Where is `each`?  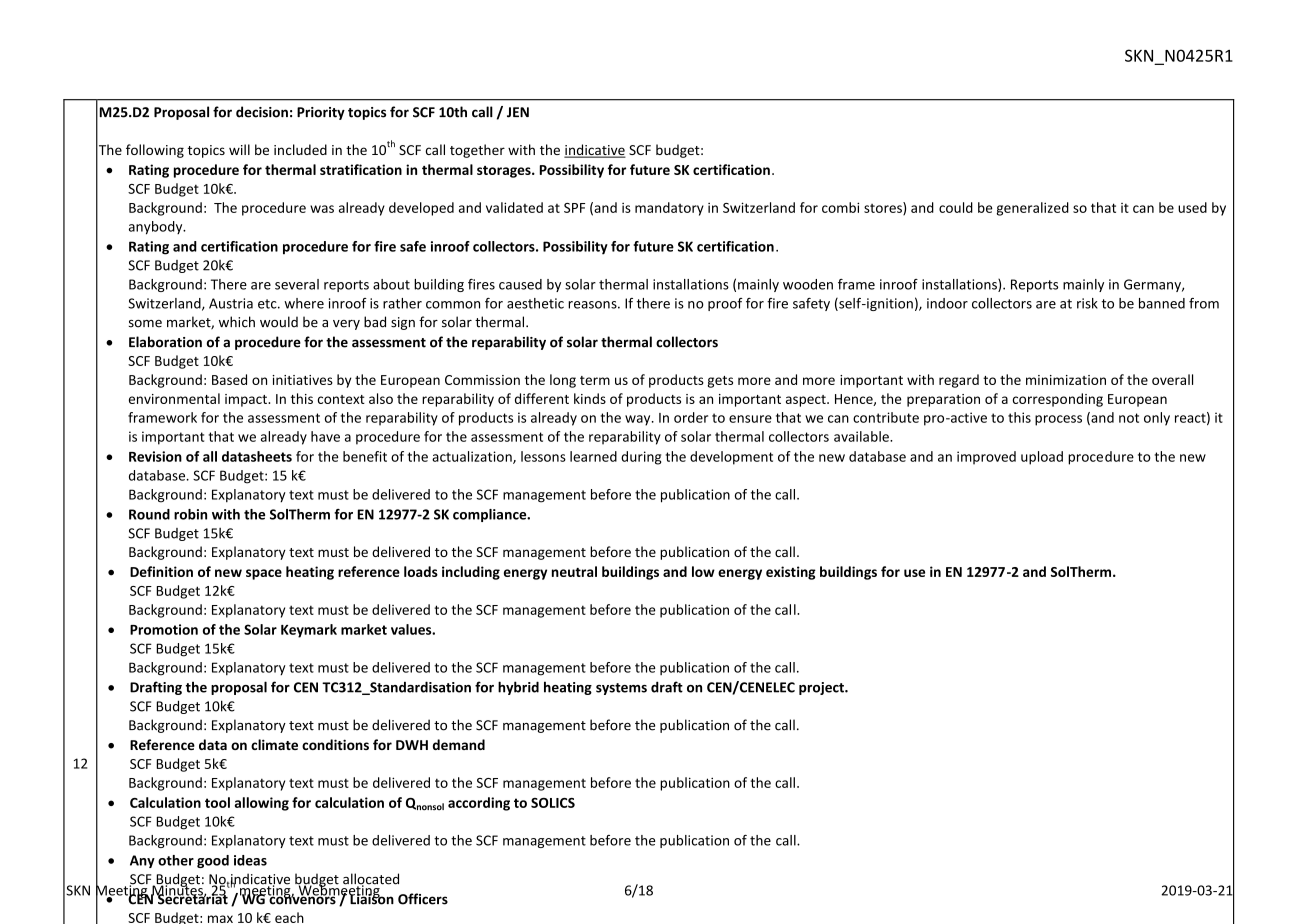
each is located at coordinates (289, 917).
